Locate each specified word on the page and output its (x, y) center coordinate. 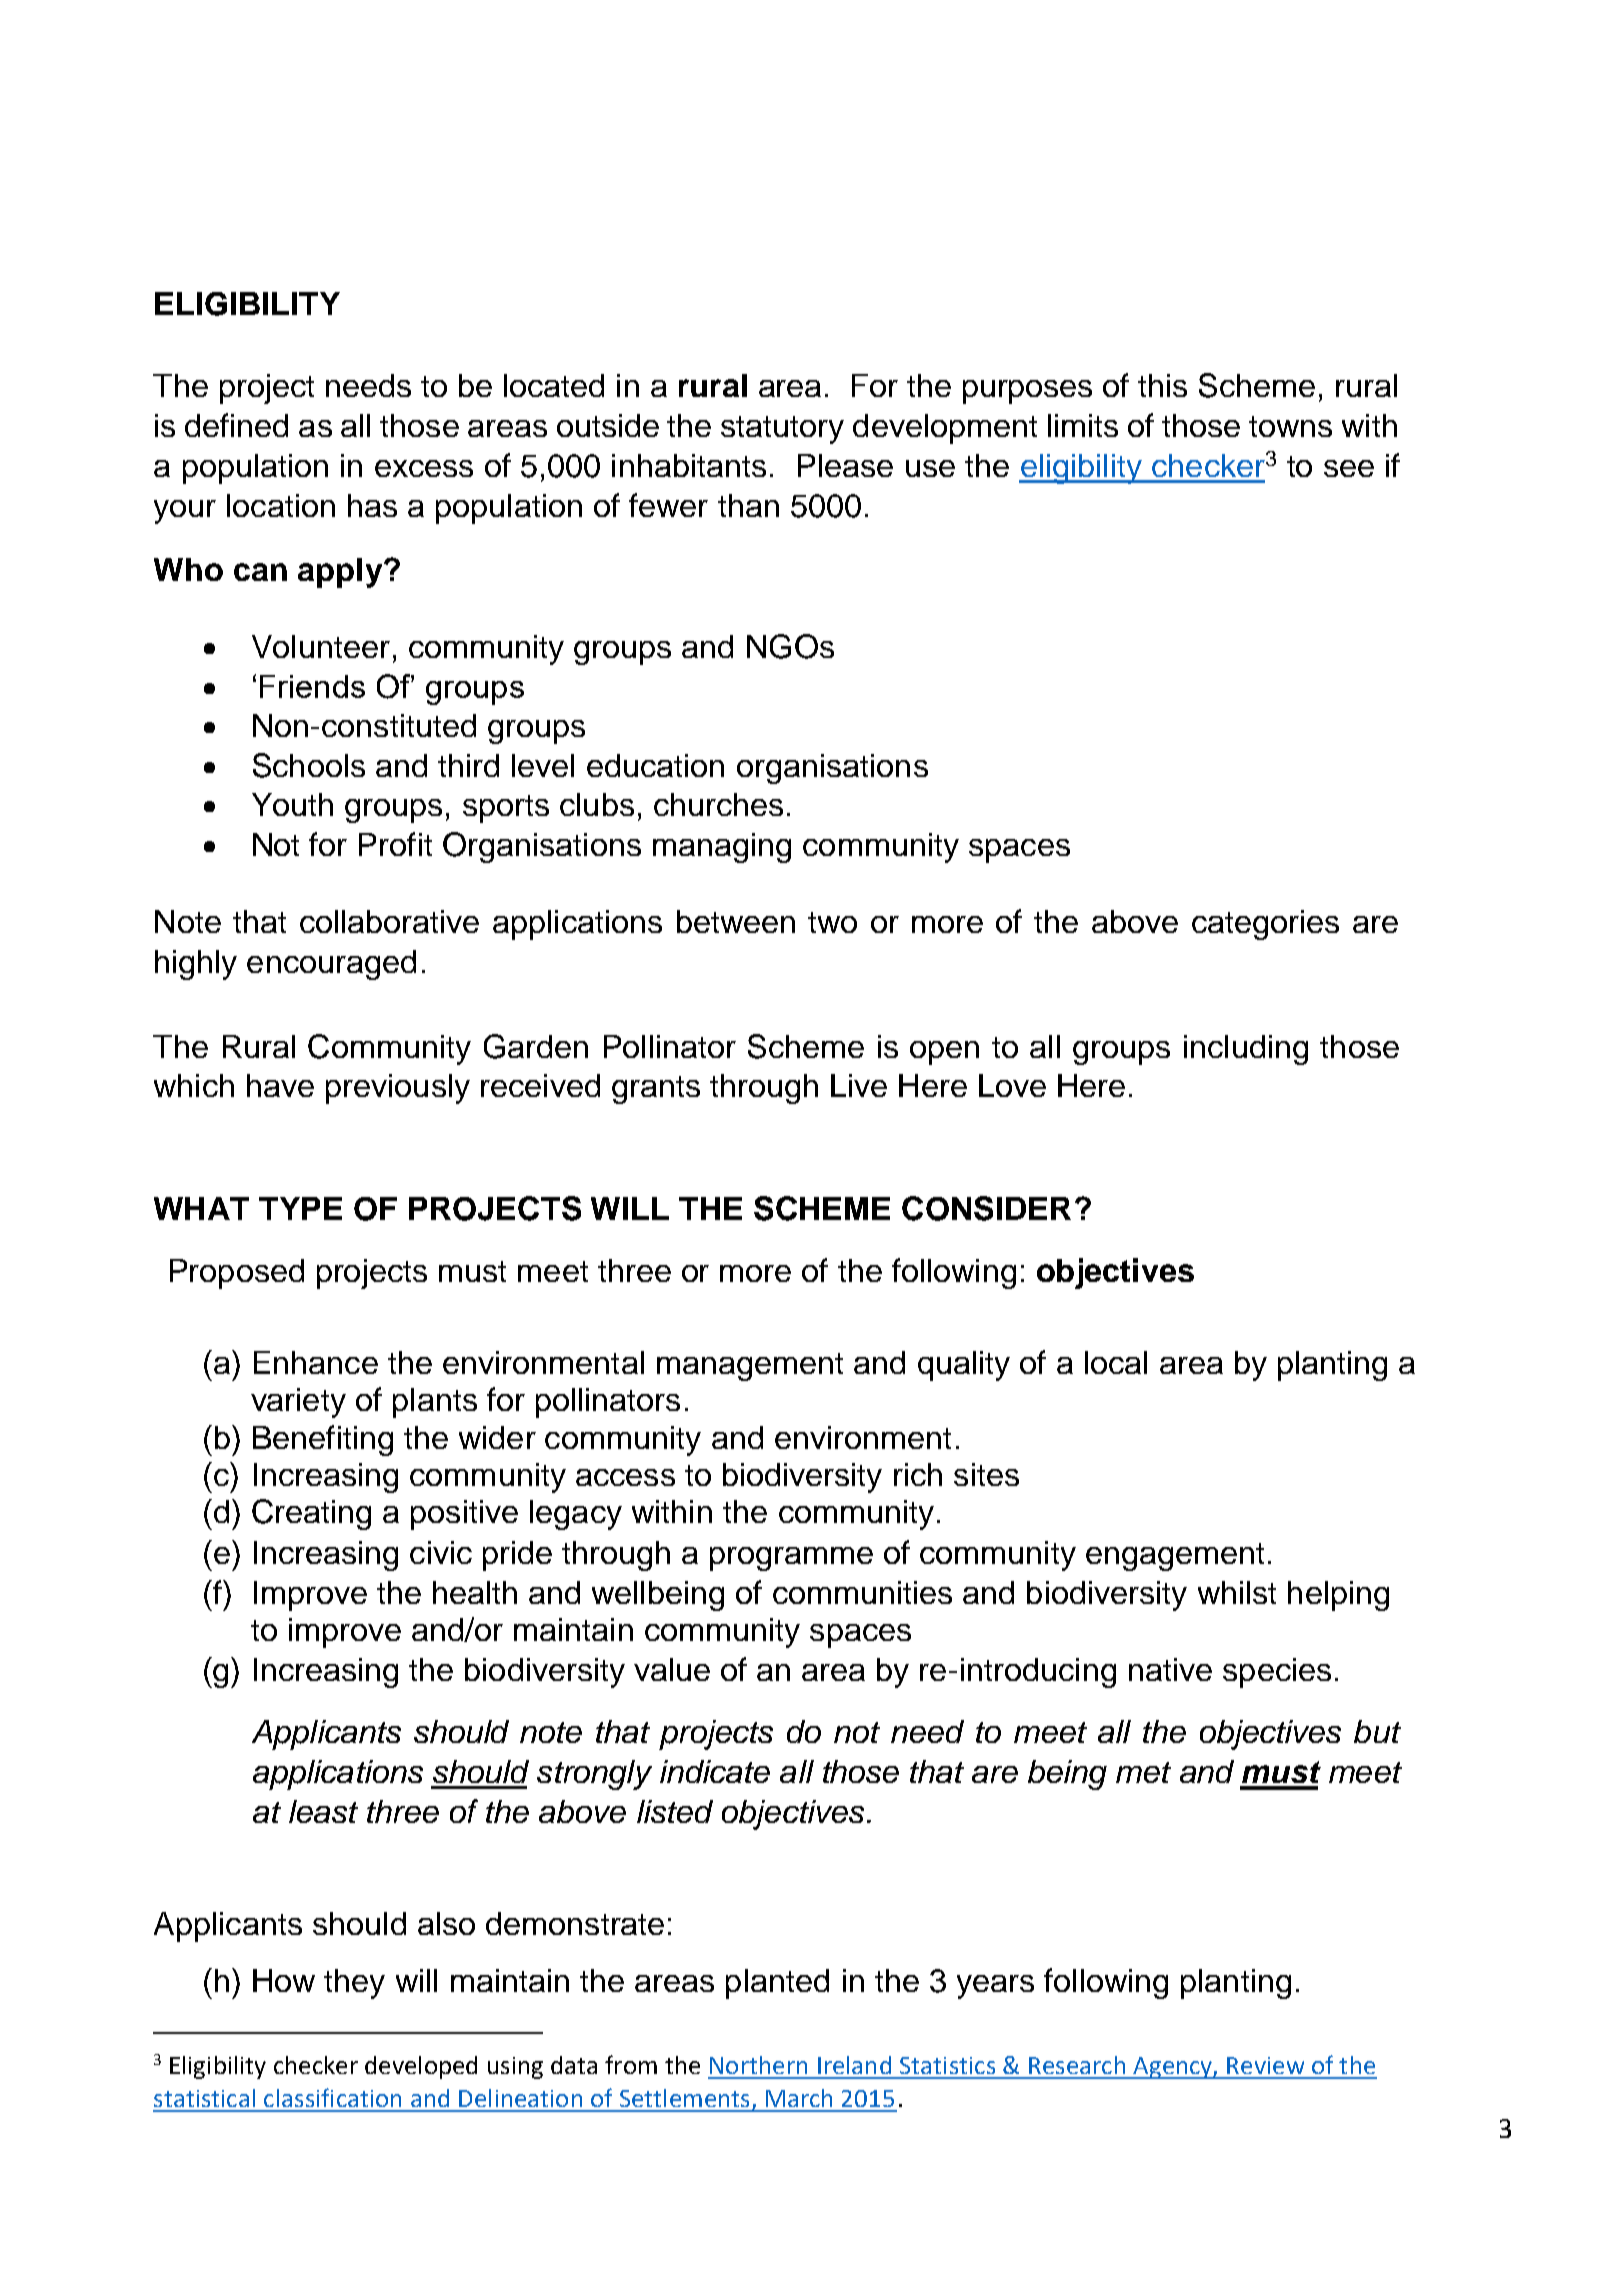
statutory (782, 430)
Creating (311, 1514)
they (354, 1984)
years (995, 1987)
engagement (1175, 1557)
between (736, 921)
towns (1290, 426)
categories (1265, 925)
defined (236, 425)
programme (791, 1559)
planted (777, 1984)
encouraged (331, 965)
